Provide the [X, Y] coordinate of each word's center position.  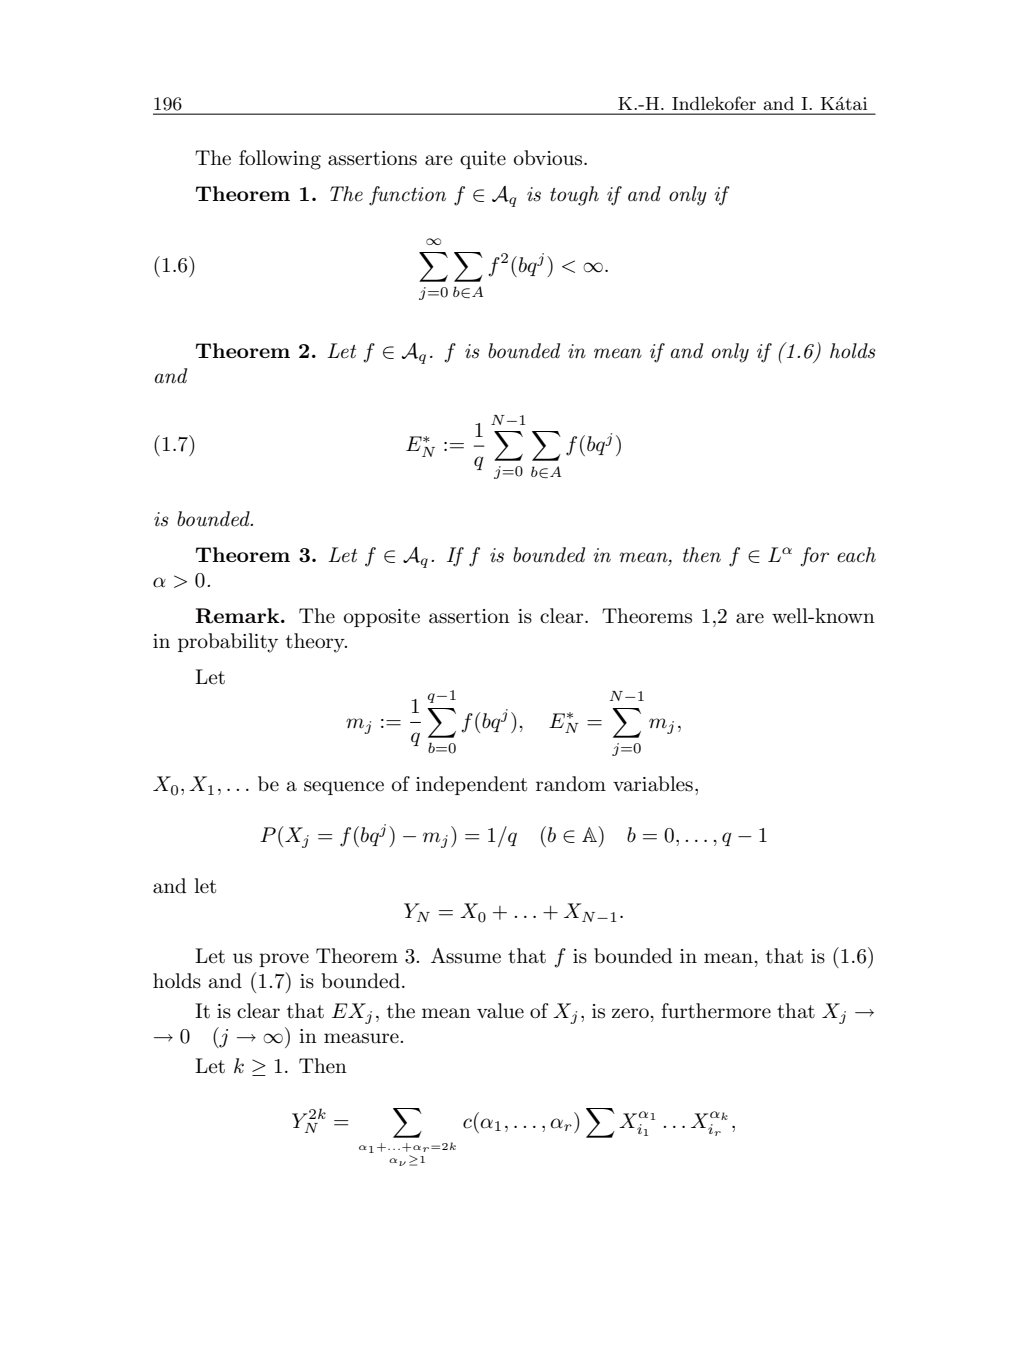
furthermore [716, 1011]
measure [361, 1038]
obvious [549, 158]
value [500, 1011]
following [280, 160]
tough [574, 196]
